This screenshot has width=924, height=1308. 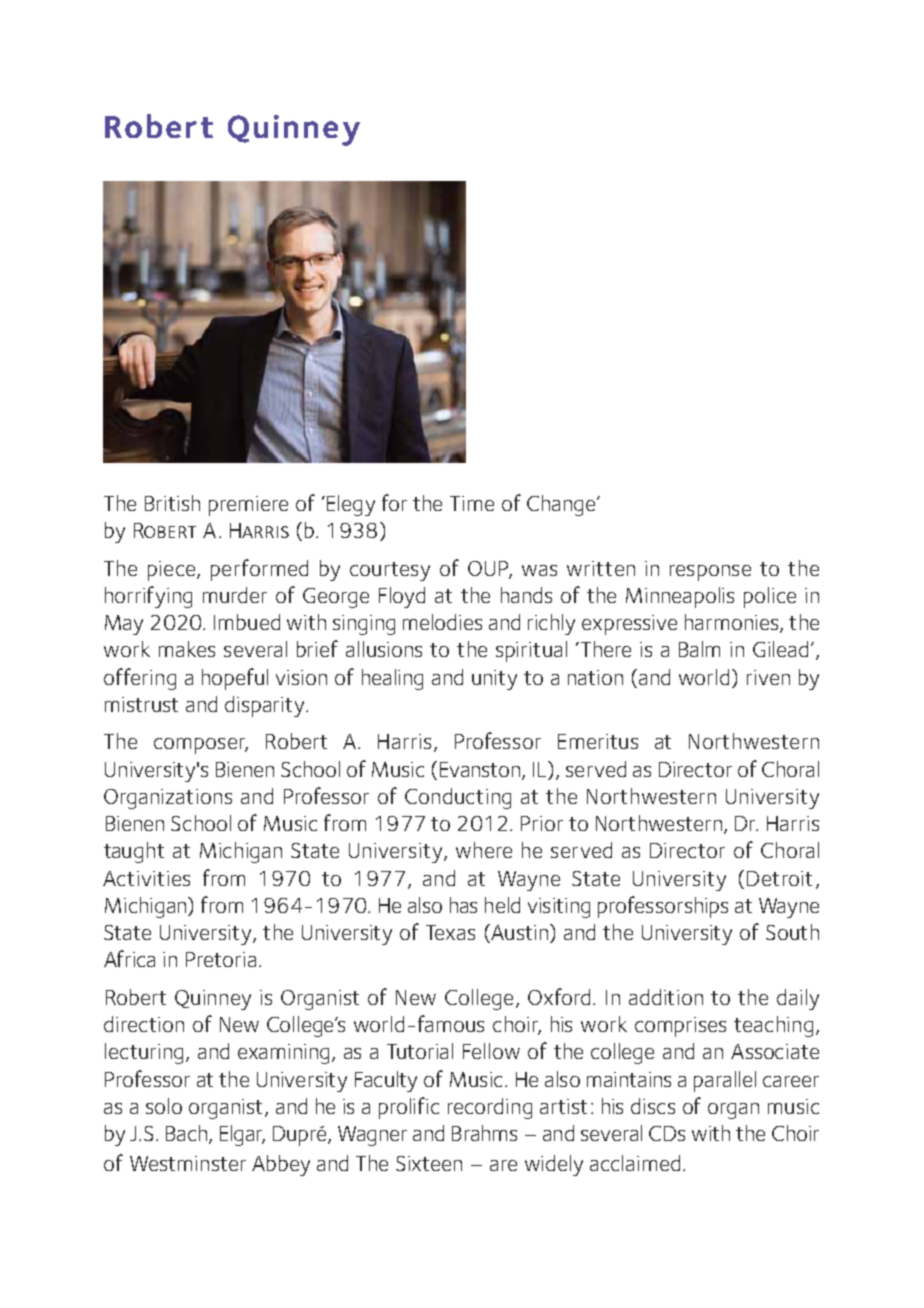 I want to click on Detroit, so click(x=779, y=878).
